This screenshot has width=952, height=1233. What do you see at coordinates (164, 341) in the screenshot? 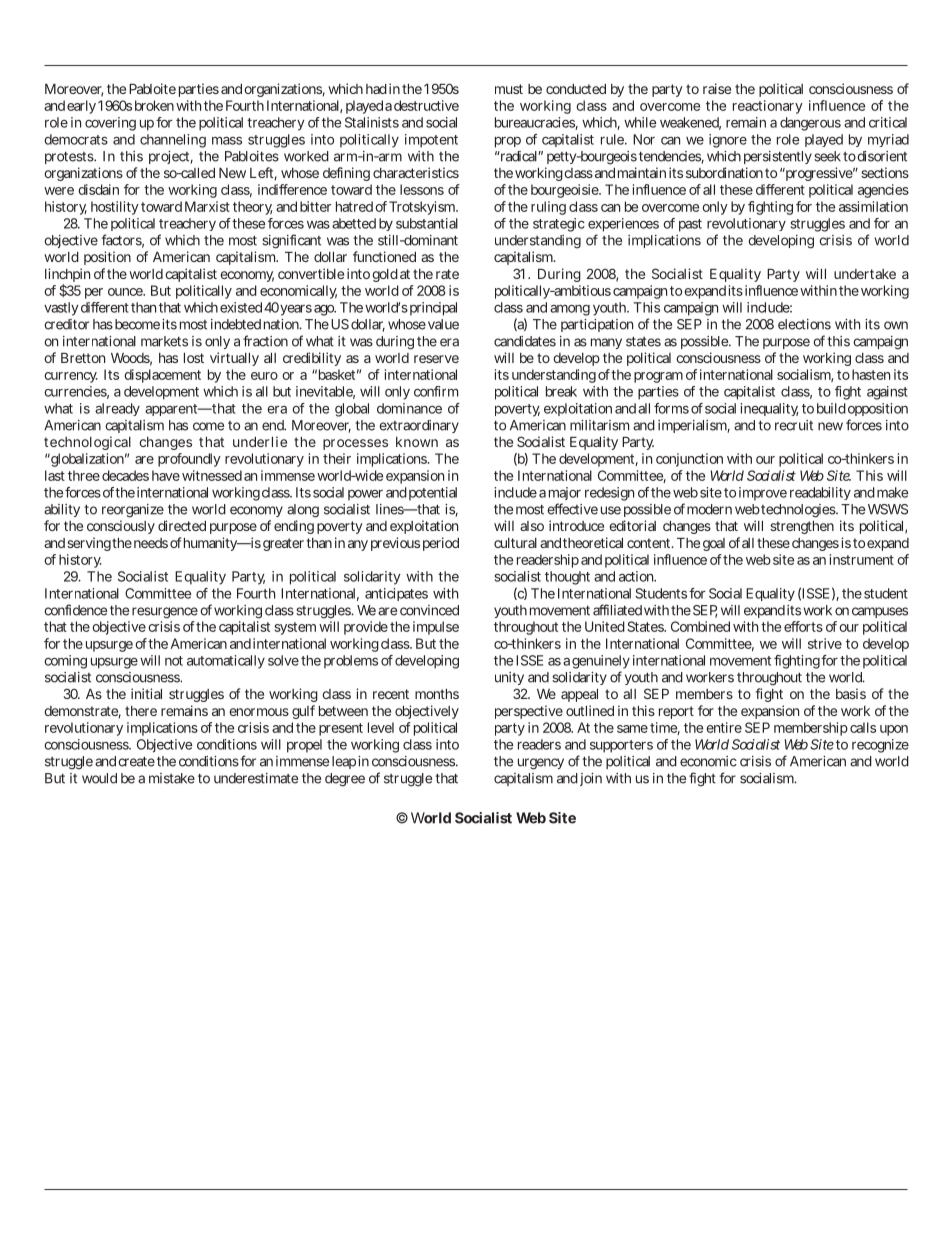
I see `markets` at bounding box center [164, 341].
